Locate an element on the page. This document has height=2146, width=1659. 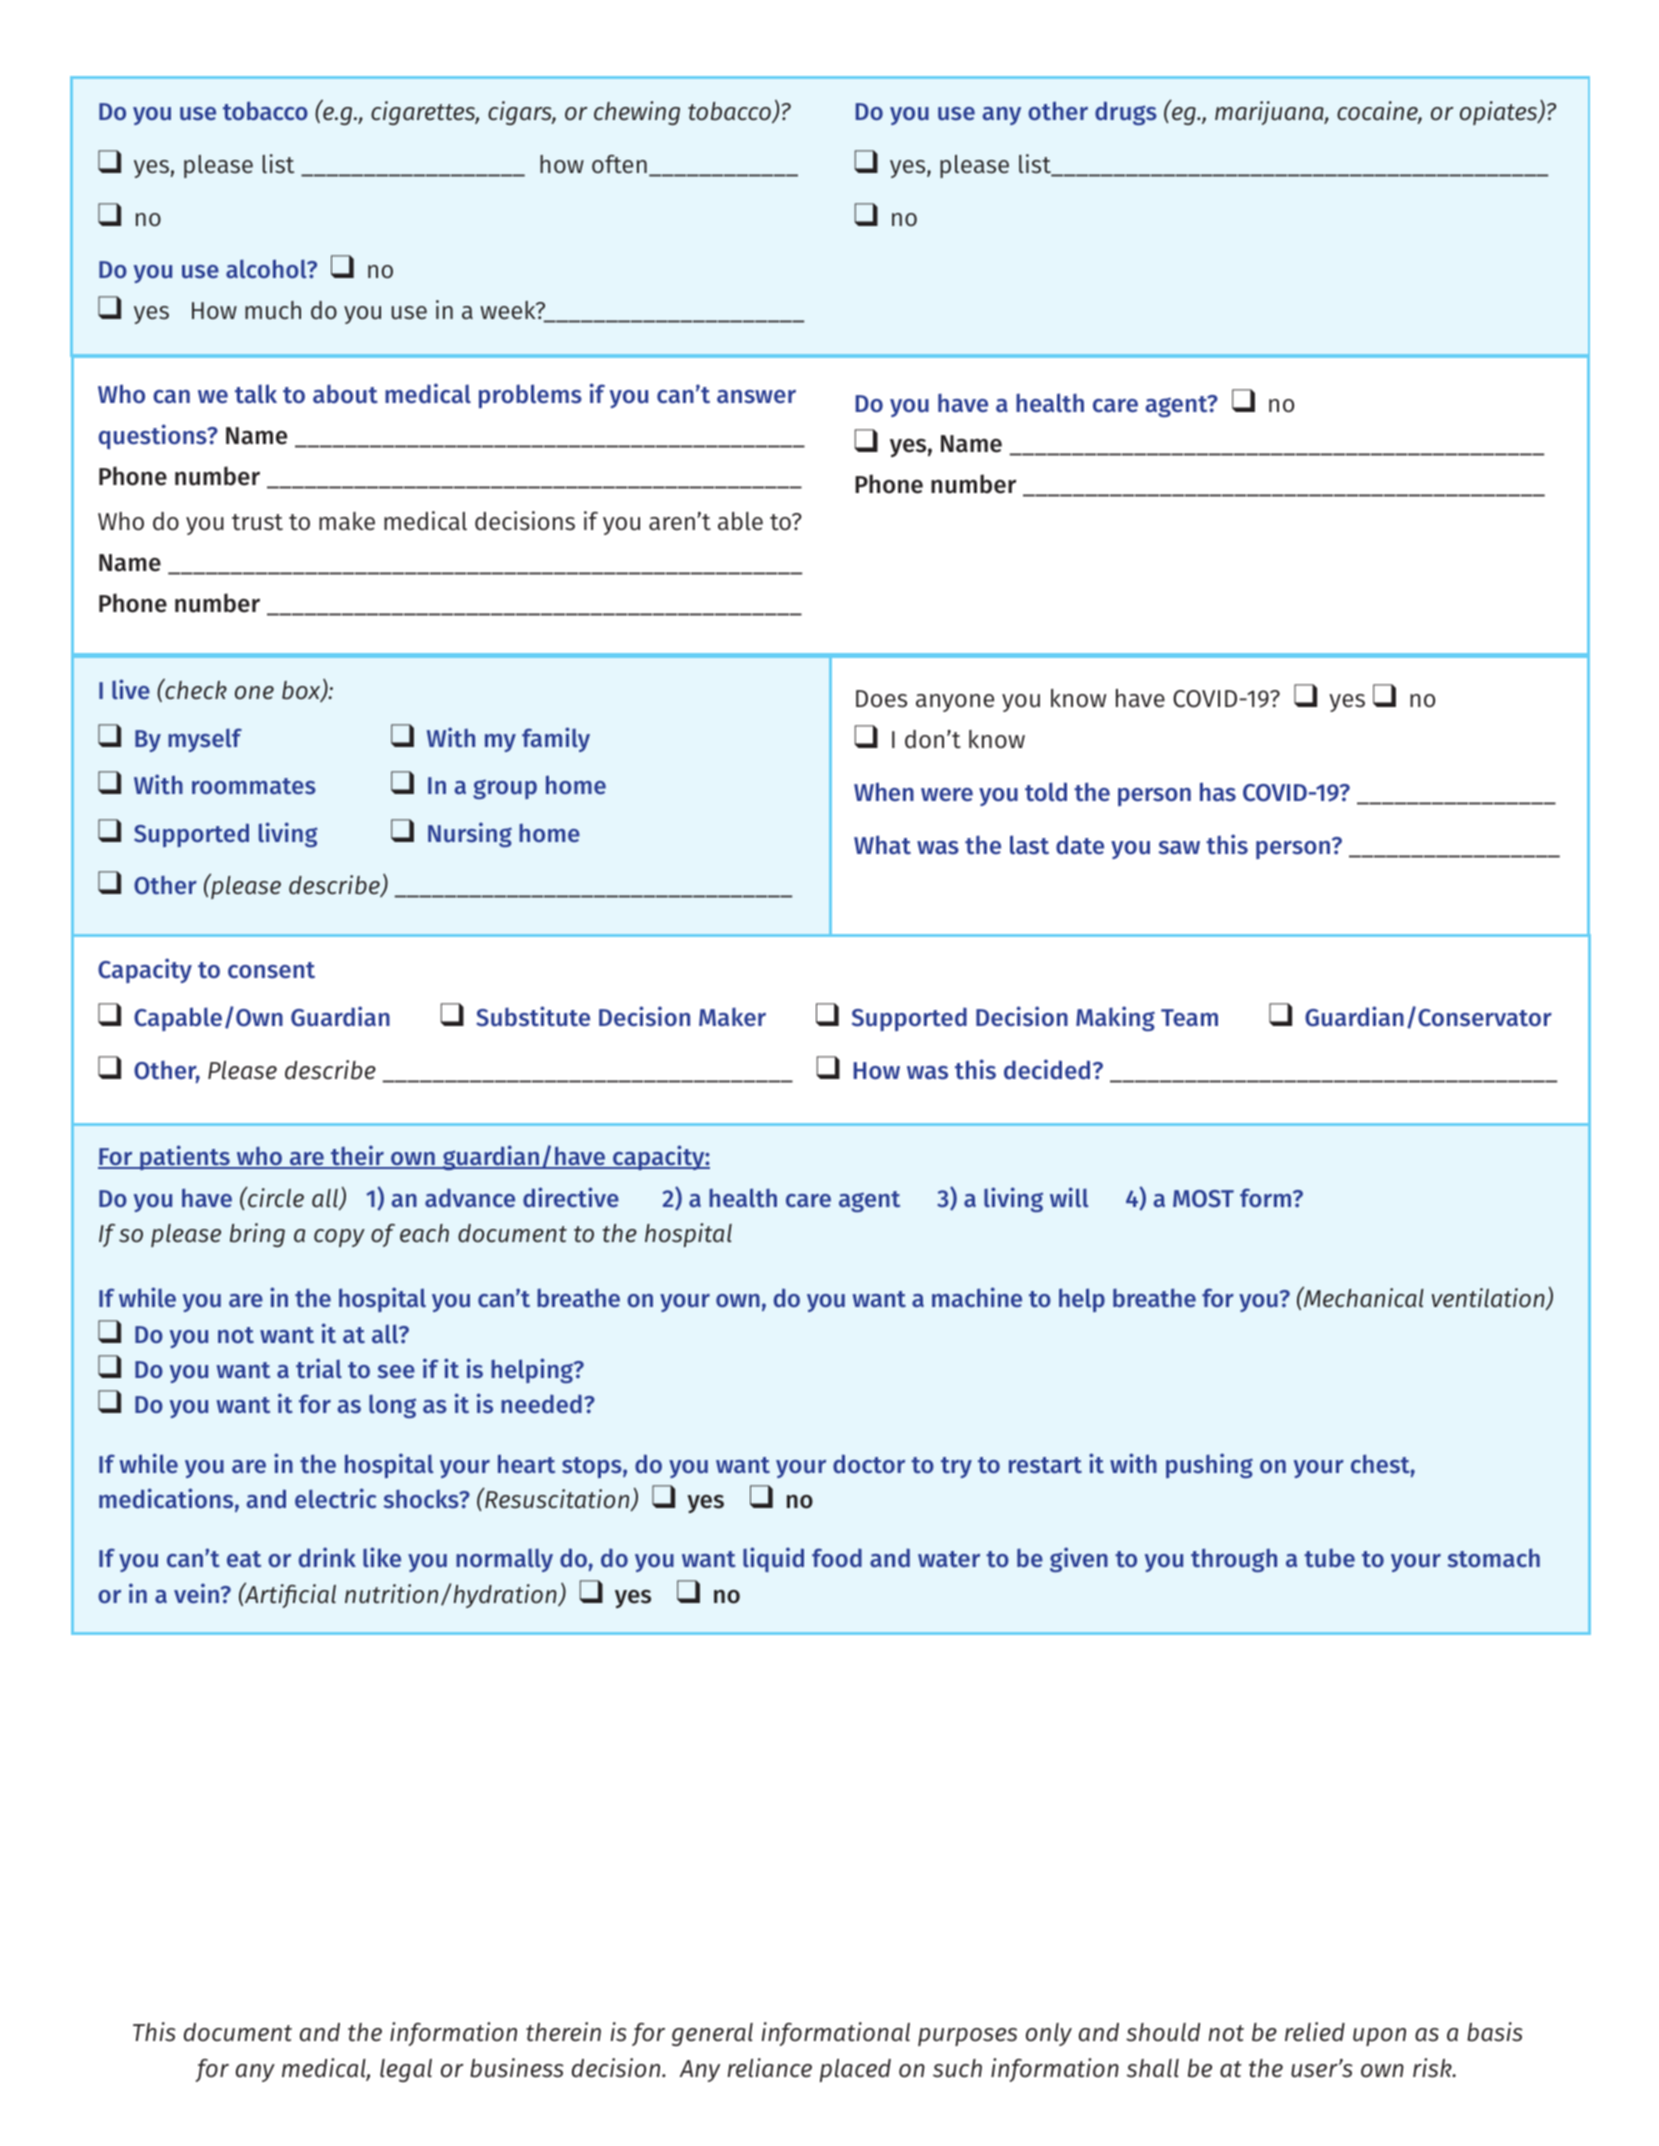
chewing is located at coordinates (637, 113).
